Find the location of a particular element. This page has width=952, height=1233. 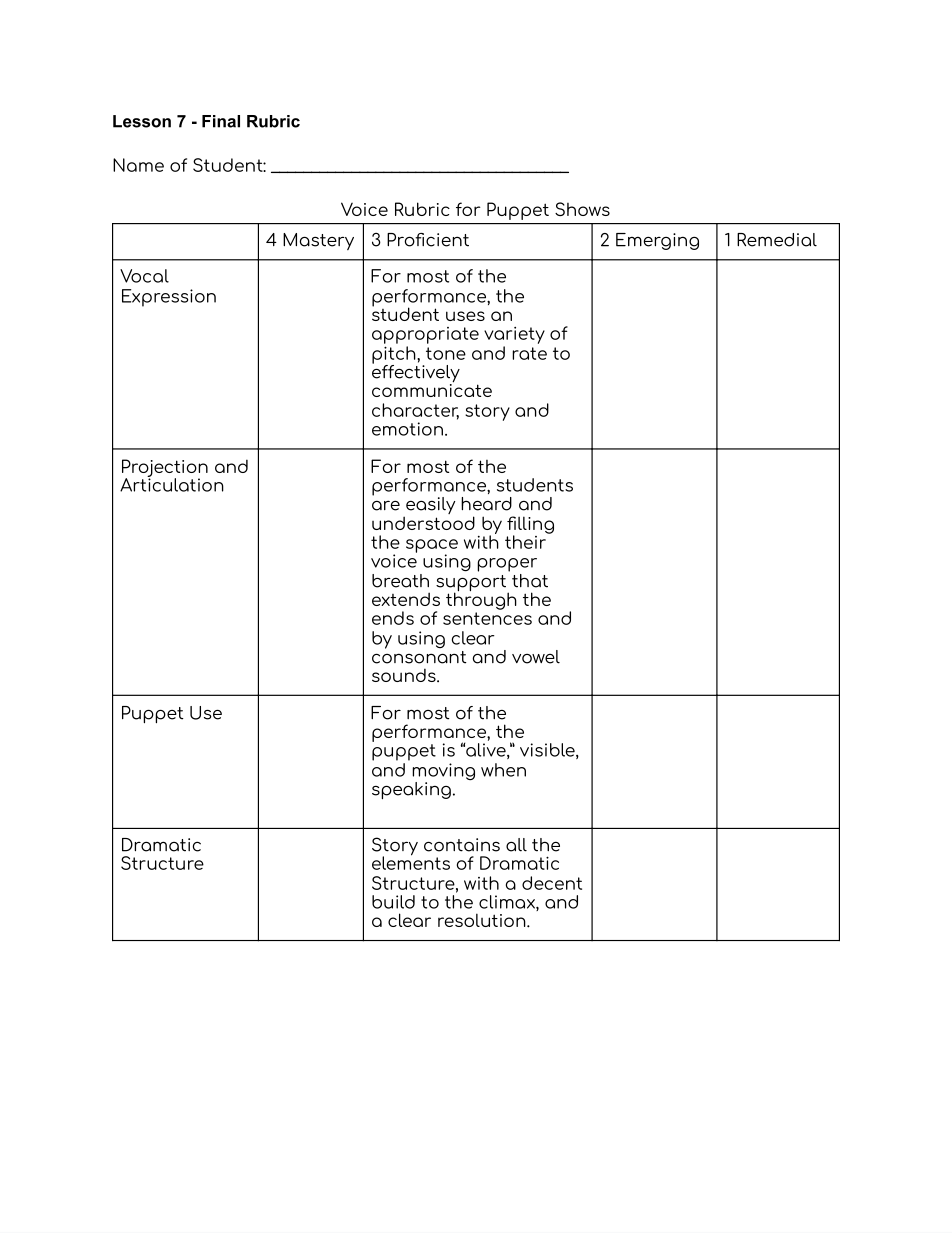

Shows is located at coordinates (582, 209).
